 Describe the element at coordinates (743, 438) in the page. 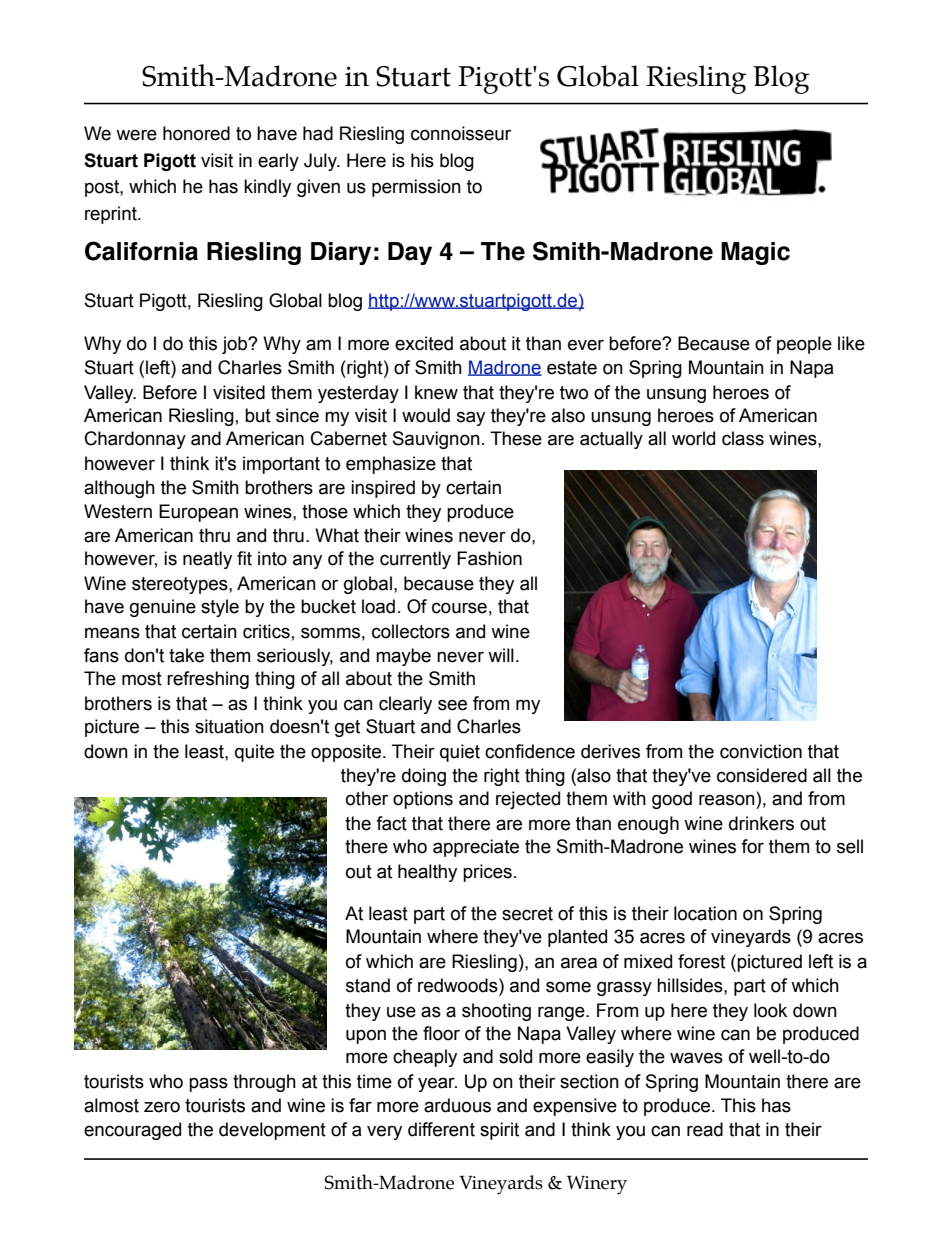

I see `class` at that location.
